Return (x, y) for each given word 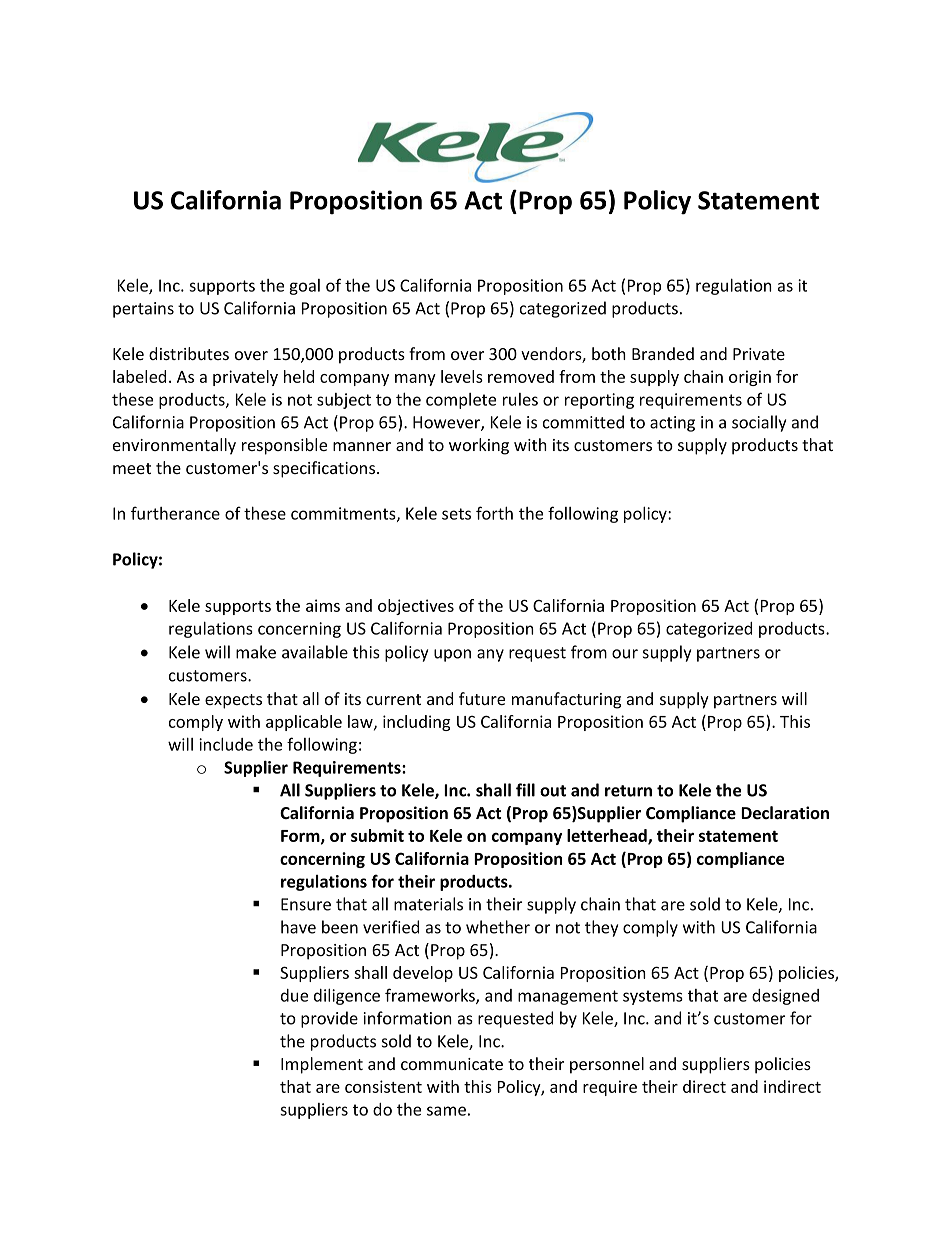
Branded (663, 353)
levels (462, 376)
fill (525, 790)
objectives (416, 607)
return (628, 791)
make (256, 652)
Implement (322, 1065)
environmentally (174, 446)
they (601, 928)
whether (498, 927)
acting (672, 424)
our (625, 654)
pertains (143, 310)
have (298, 927)
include (226, 744)
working (479, 446)
